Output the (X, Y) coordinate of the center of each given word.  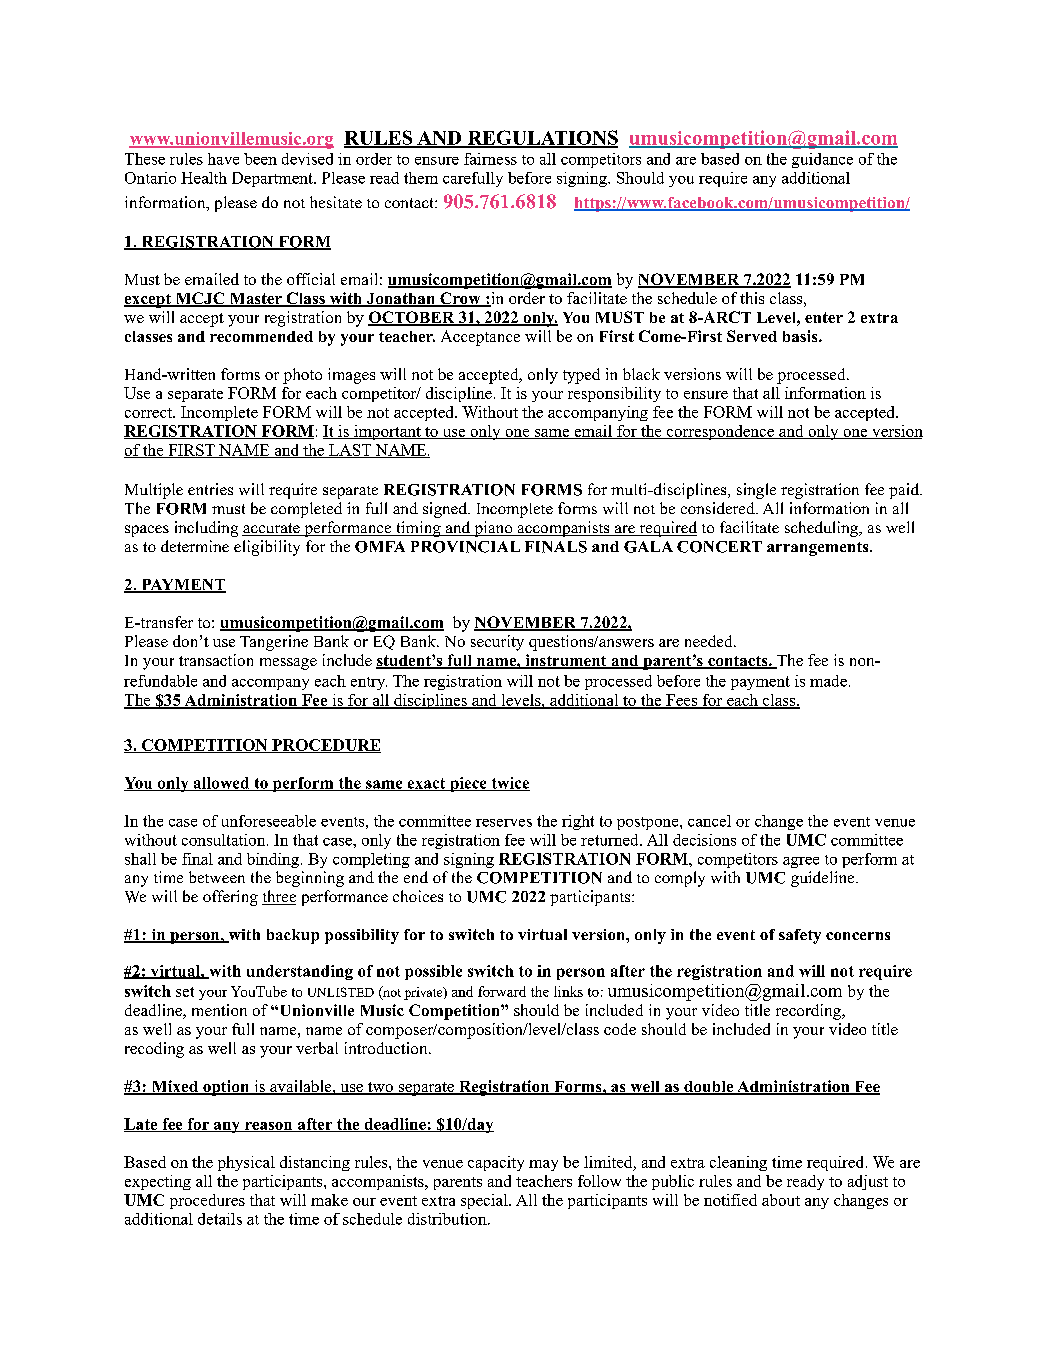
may (543, 1165)
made (828, 681)
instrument (566, 661)
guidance (822, 160)
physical (246, 1163)
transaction (216, 660)
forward (502, 991)
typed (581, 376)
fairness (490, 159)
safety (800, 936)
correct (149, 413)
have (223, 159)
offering (230, 898)
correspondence (720, 432)
